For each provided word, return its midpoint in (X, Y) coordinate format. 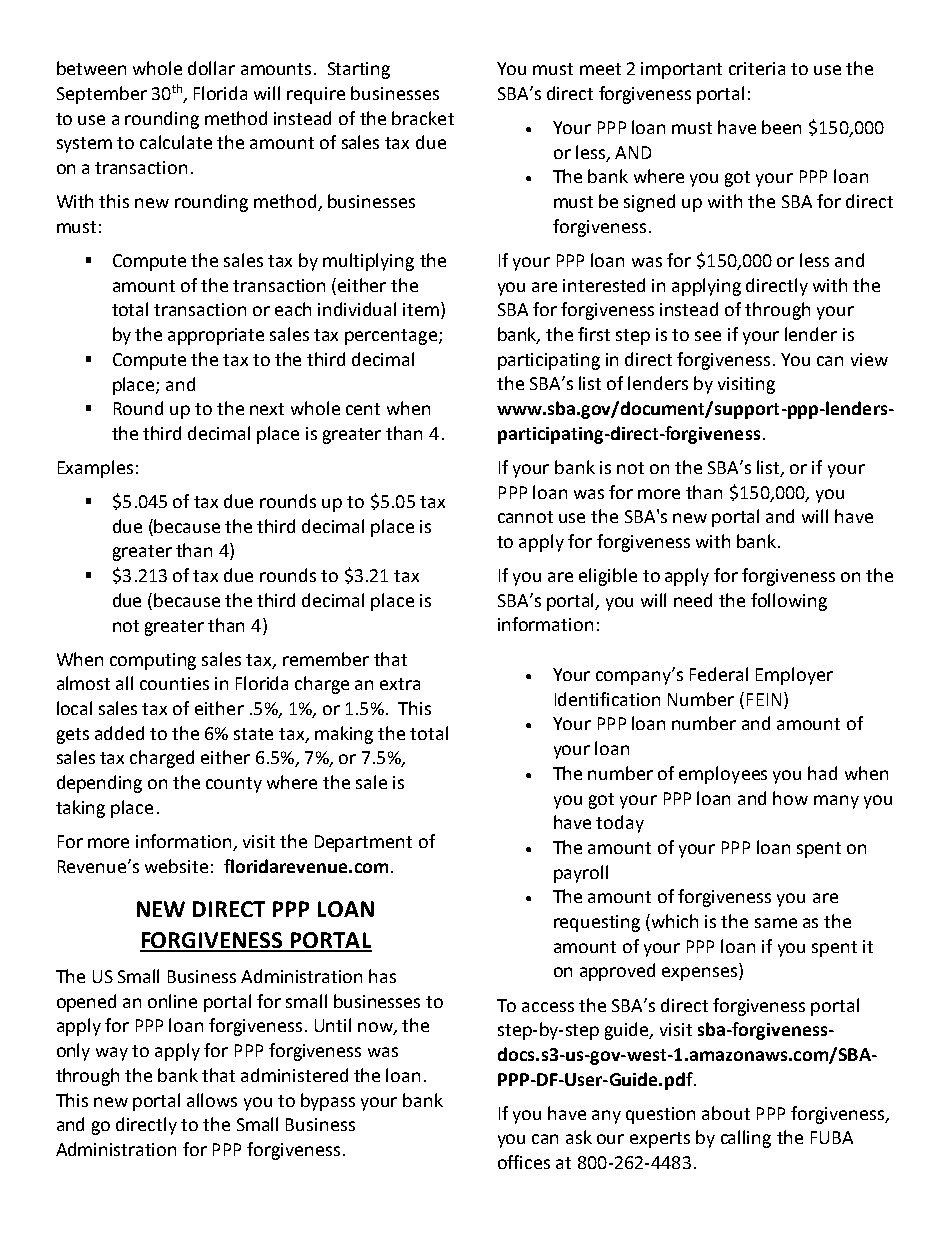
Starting (359, 70)
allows (212, 1100)
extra (400, 684)
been (781, 127)
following (789, 602)
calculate (176, 142)
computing (153, 661)
